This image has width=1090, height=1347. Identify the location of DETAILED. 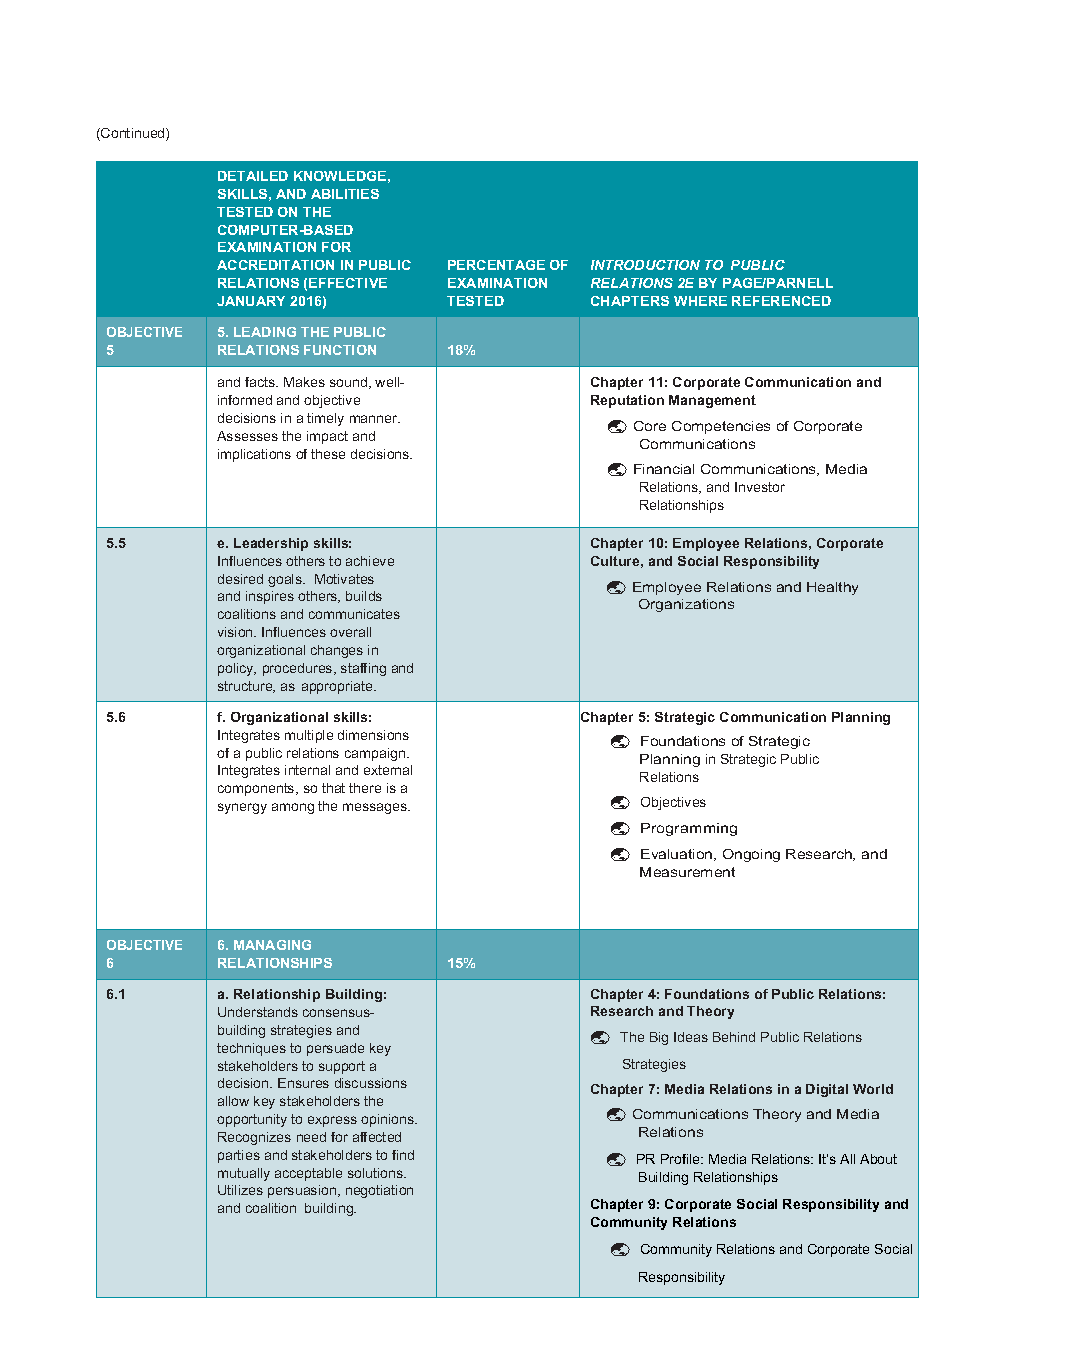
(253, 176).
